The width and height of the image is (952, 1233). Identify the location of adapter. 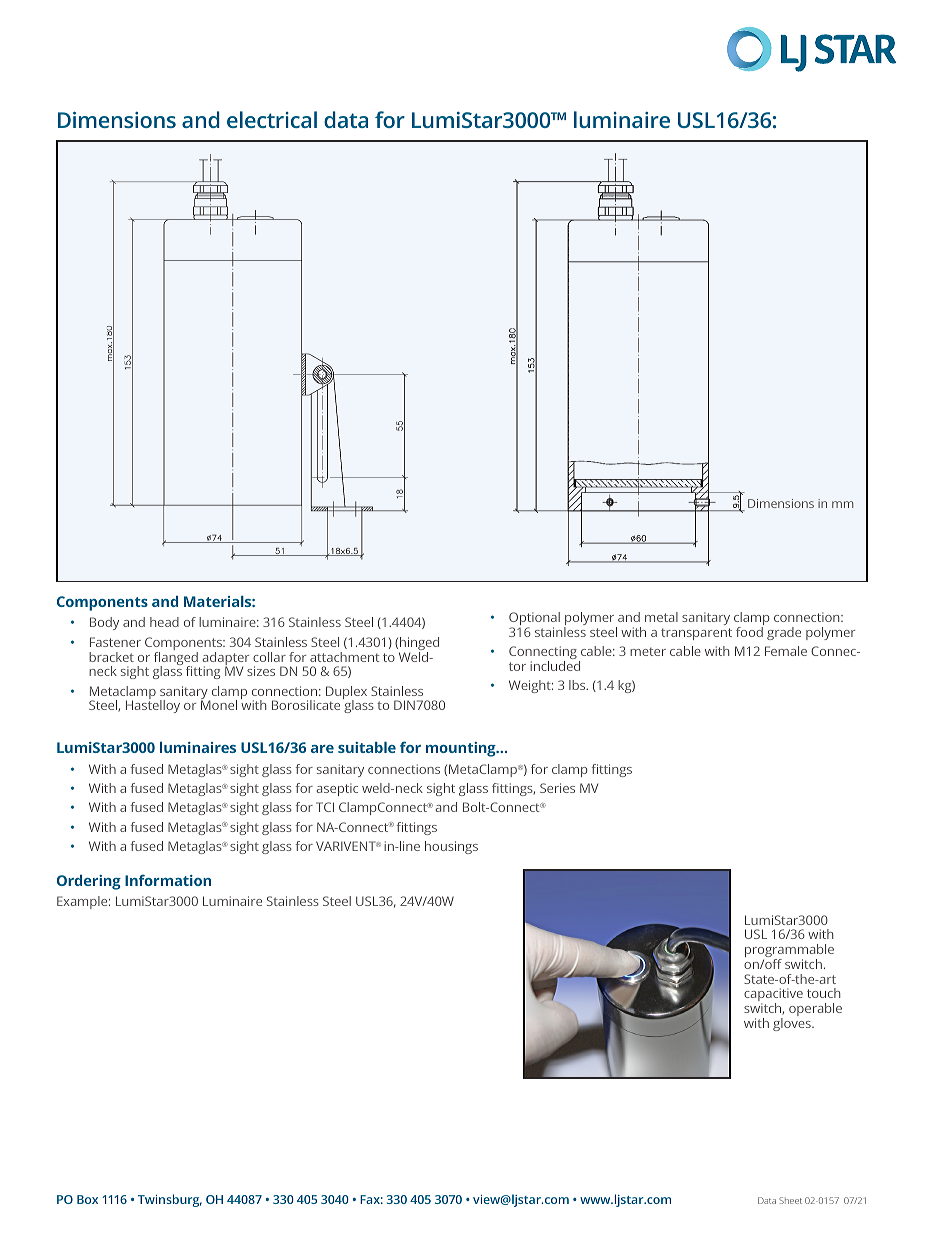
(226, 660).
